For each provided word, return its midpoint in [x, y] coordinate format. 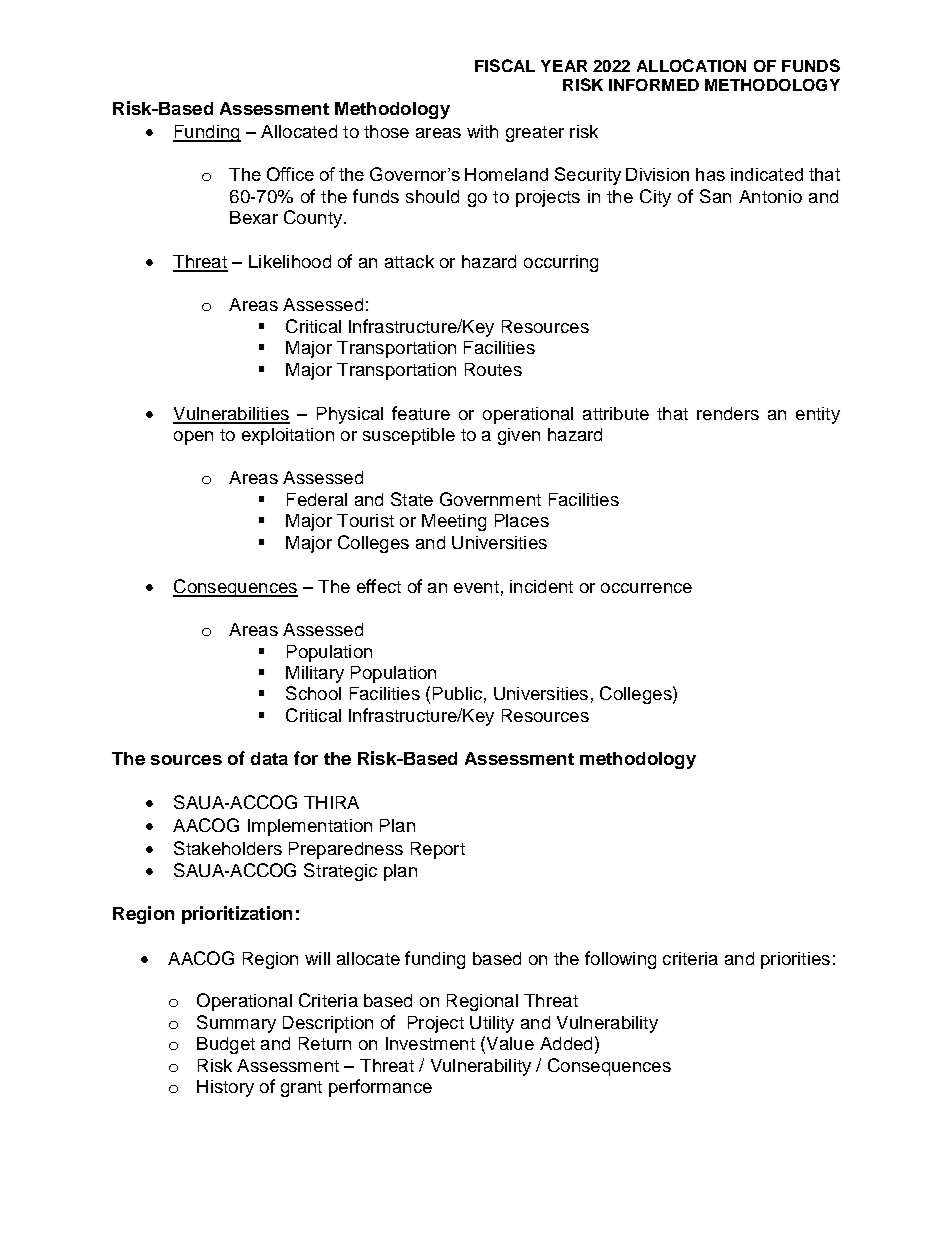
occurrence [646, 588]
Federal [317, 499]
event [476, 587]
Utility [492, 1024]
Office [290, 174]
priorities [795, 960]
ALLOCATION [691, 65]
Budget [226, 1045]
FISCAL [505, 65]
